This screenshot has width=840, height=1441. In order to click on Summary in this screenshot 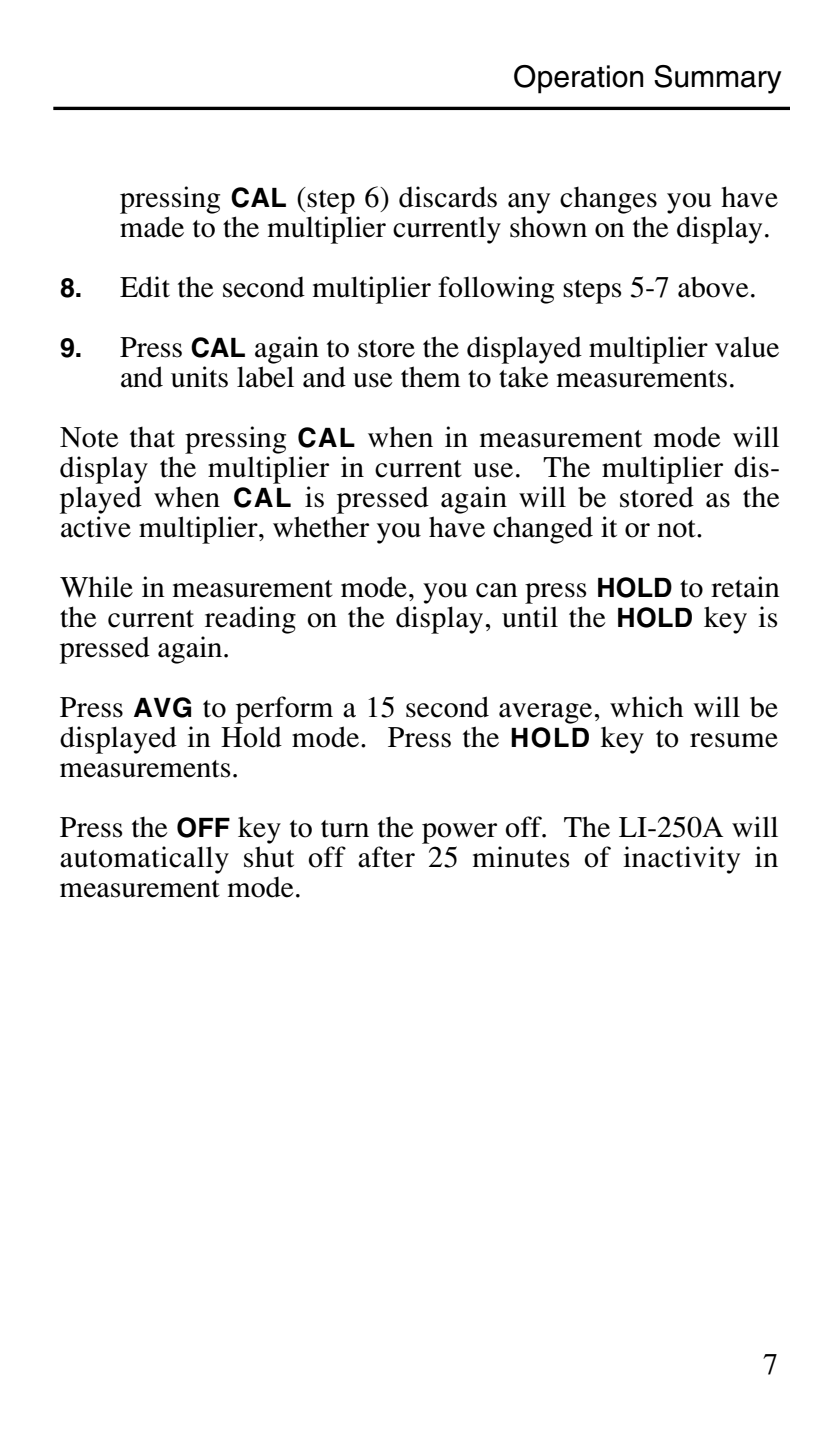, I will do `click(718, 79)`.
